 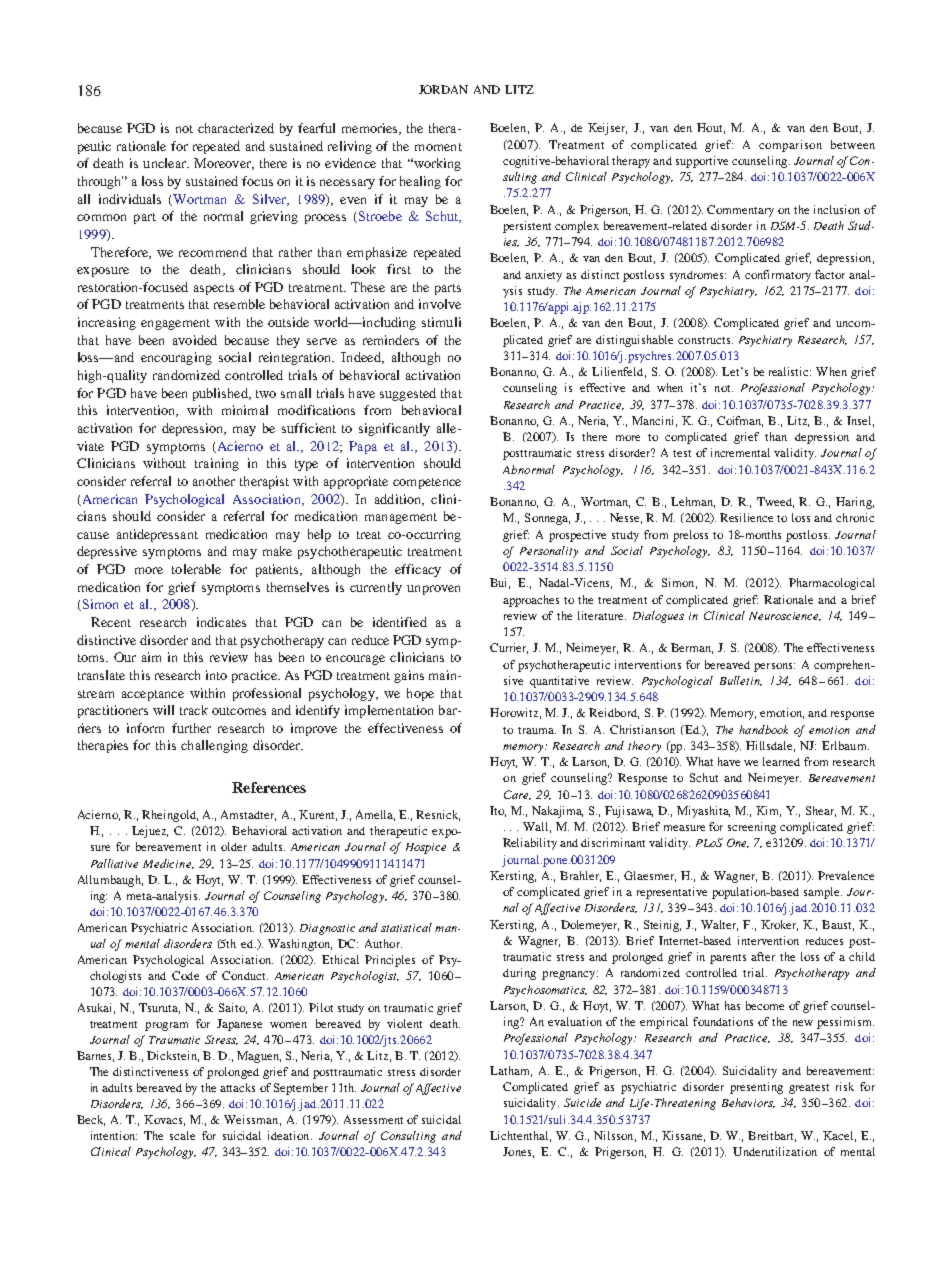 I want to click on Medicine, so click(x=168, y=864).
